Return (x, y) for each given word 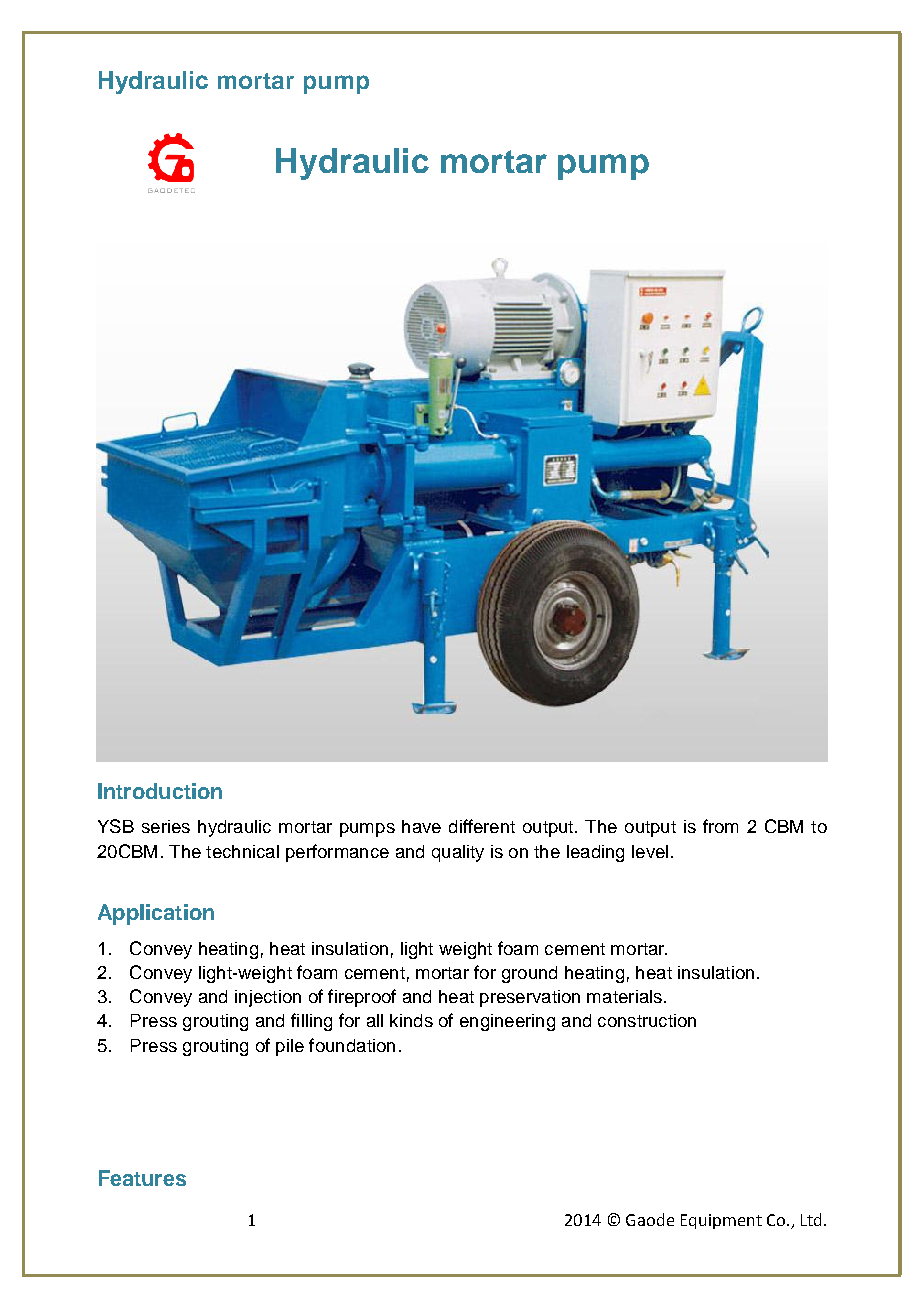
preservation (530, 998)
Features (142, 1178)
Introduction (160, 791)
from (720, 826)
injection (268, 998)
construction (647, 1020)
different (482, 826)
